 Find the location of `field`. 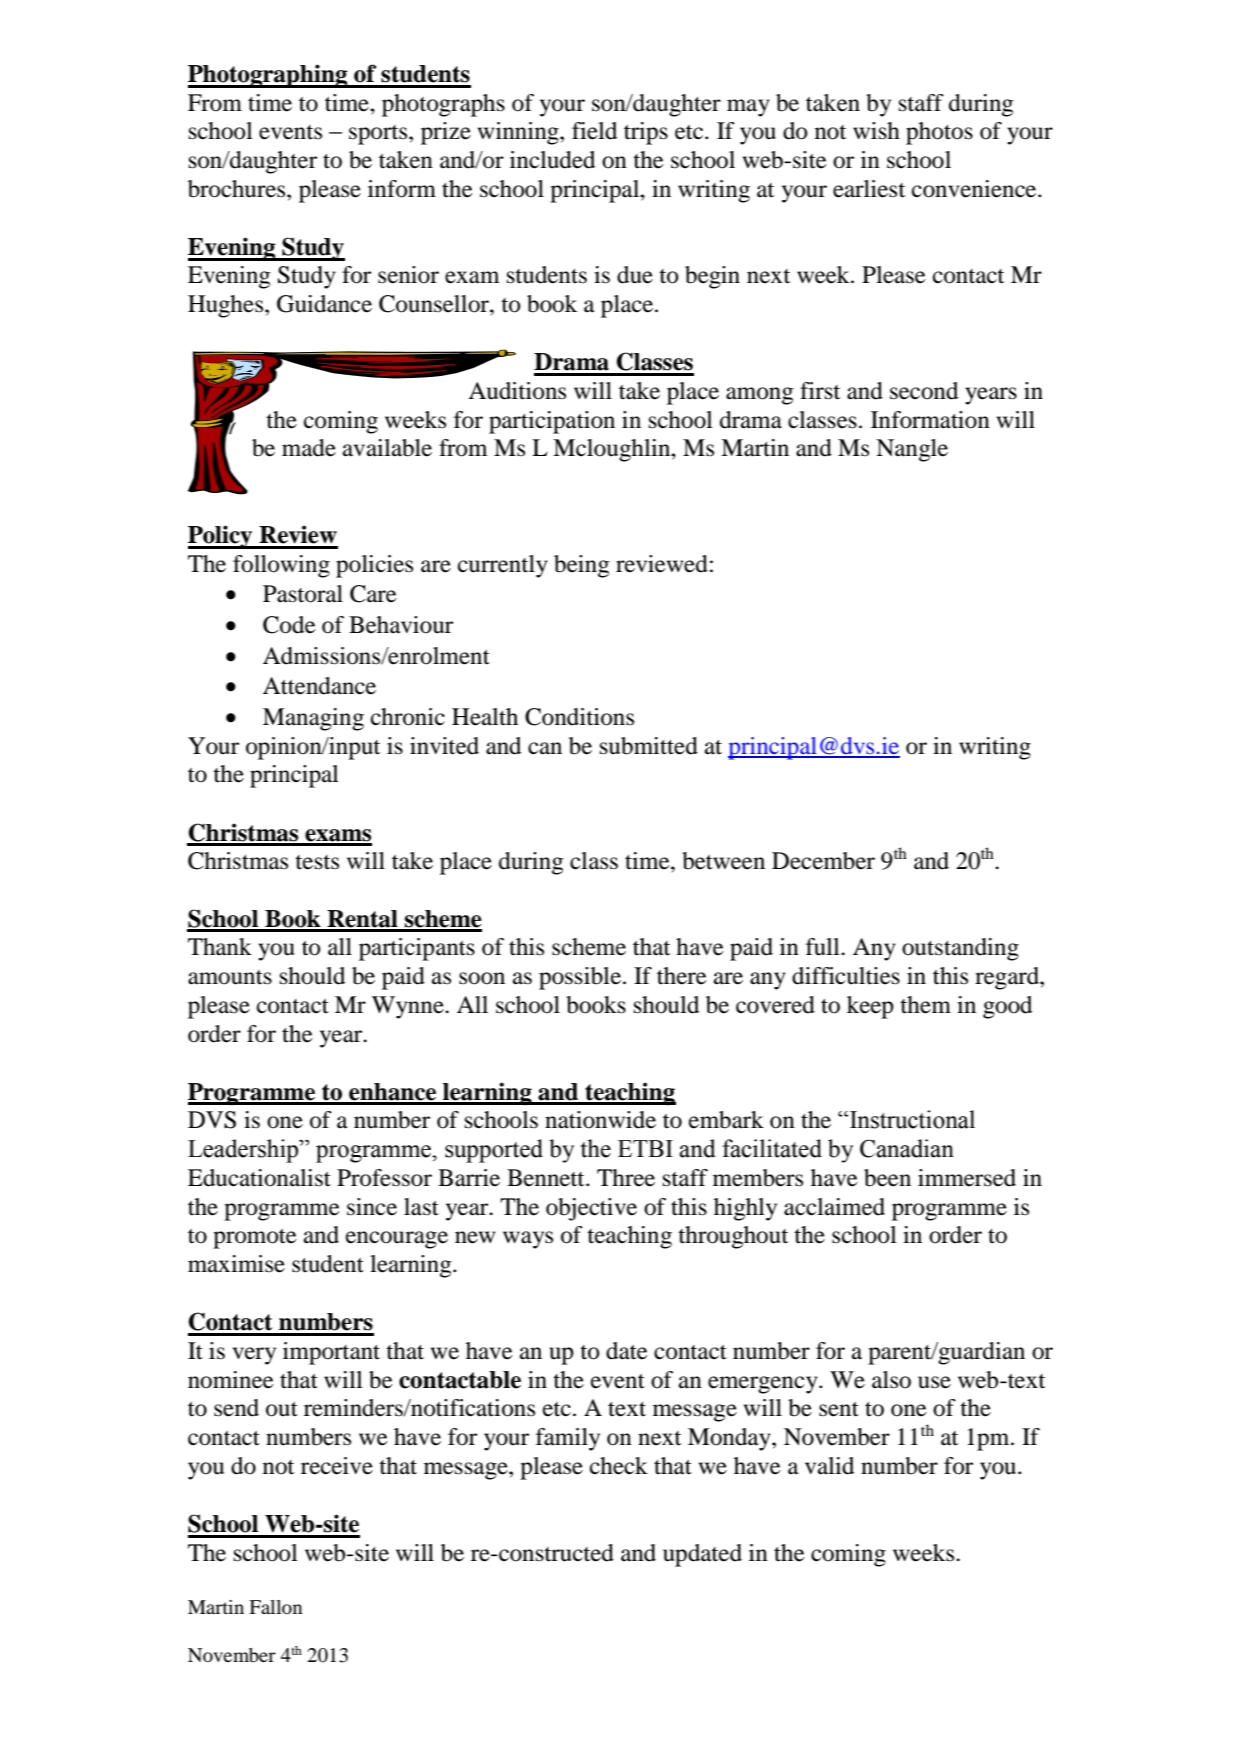

field is located at coordinates (594, 131).
